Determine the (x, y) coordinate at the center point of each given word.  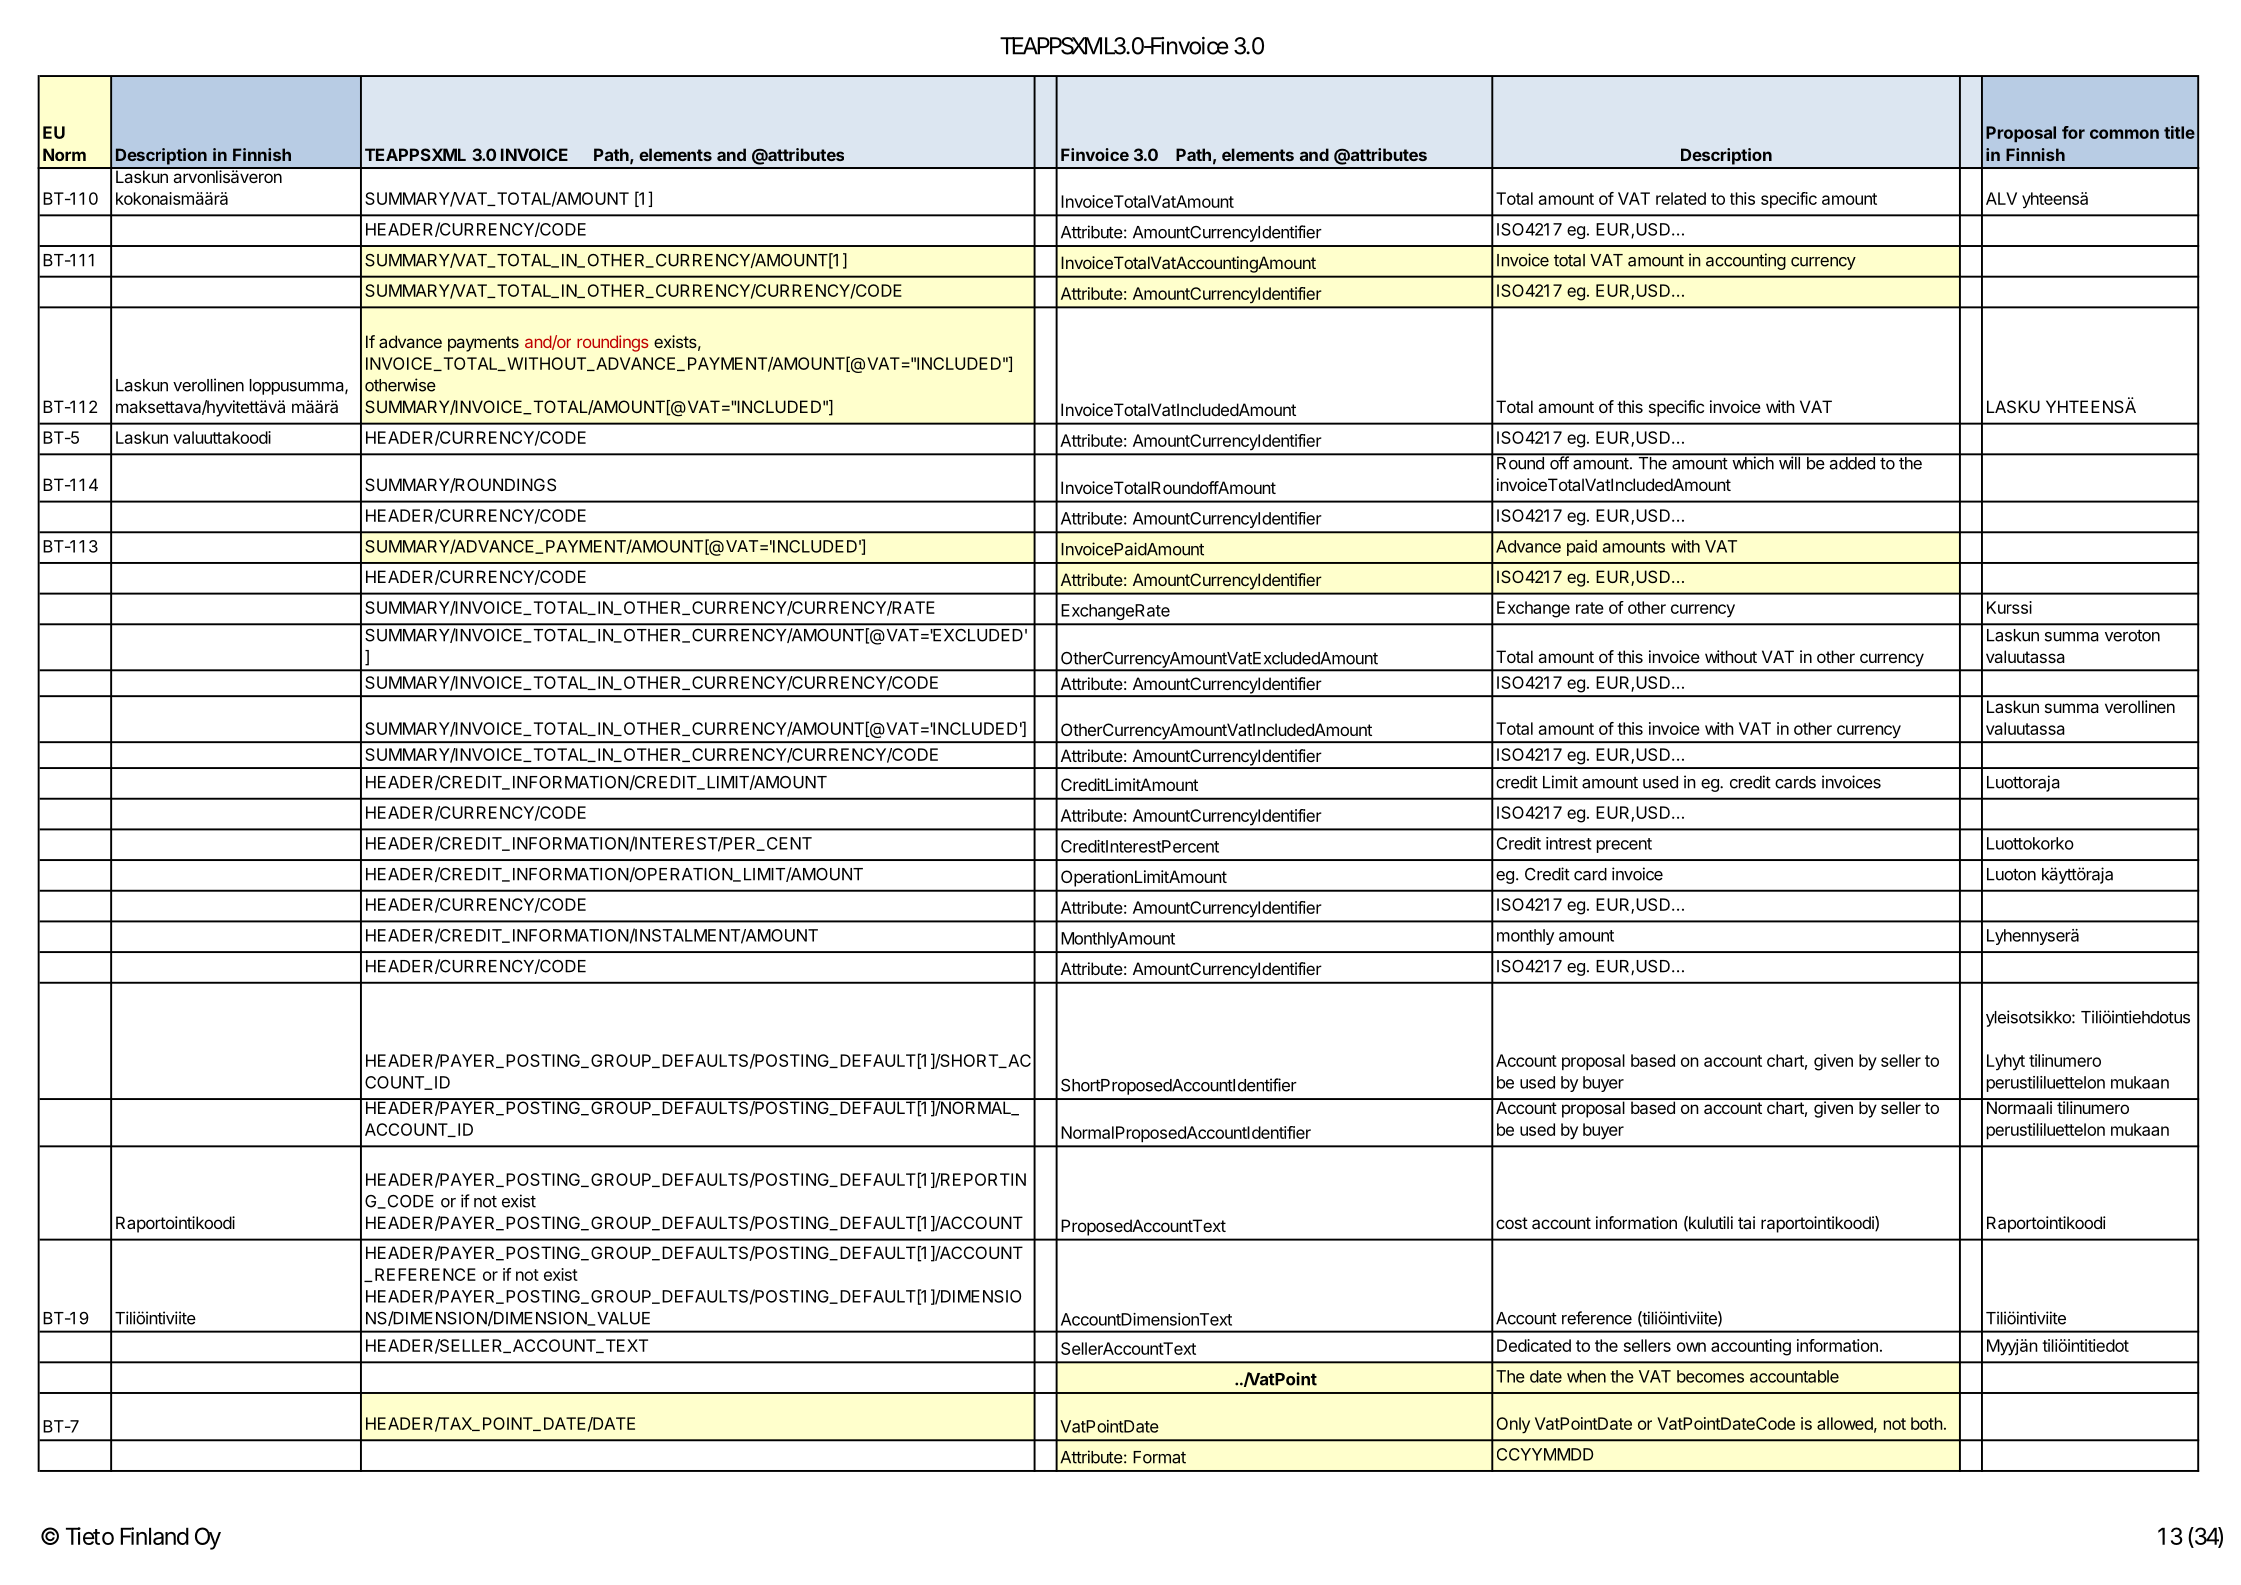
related (1681, 198)
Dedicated (1534, 1345)
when (1586, 1376)
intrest (1569, 843)
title (2179, 132)
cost (1512, 1223)
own (1691, 1347)
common (2124, 134)
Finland (154, 1536)
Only (1513, 1425)
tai (1746, 1222)
